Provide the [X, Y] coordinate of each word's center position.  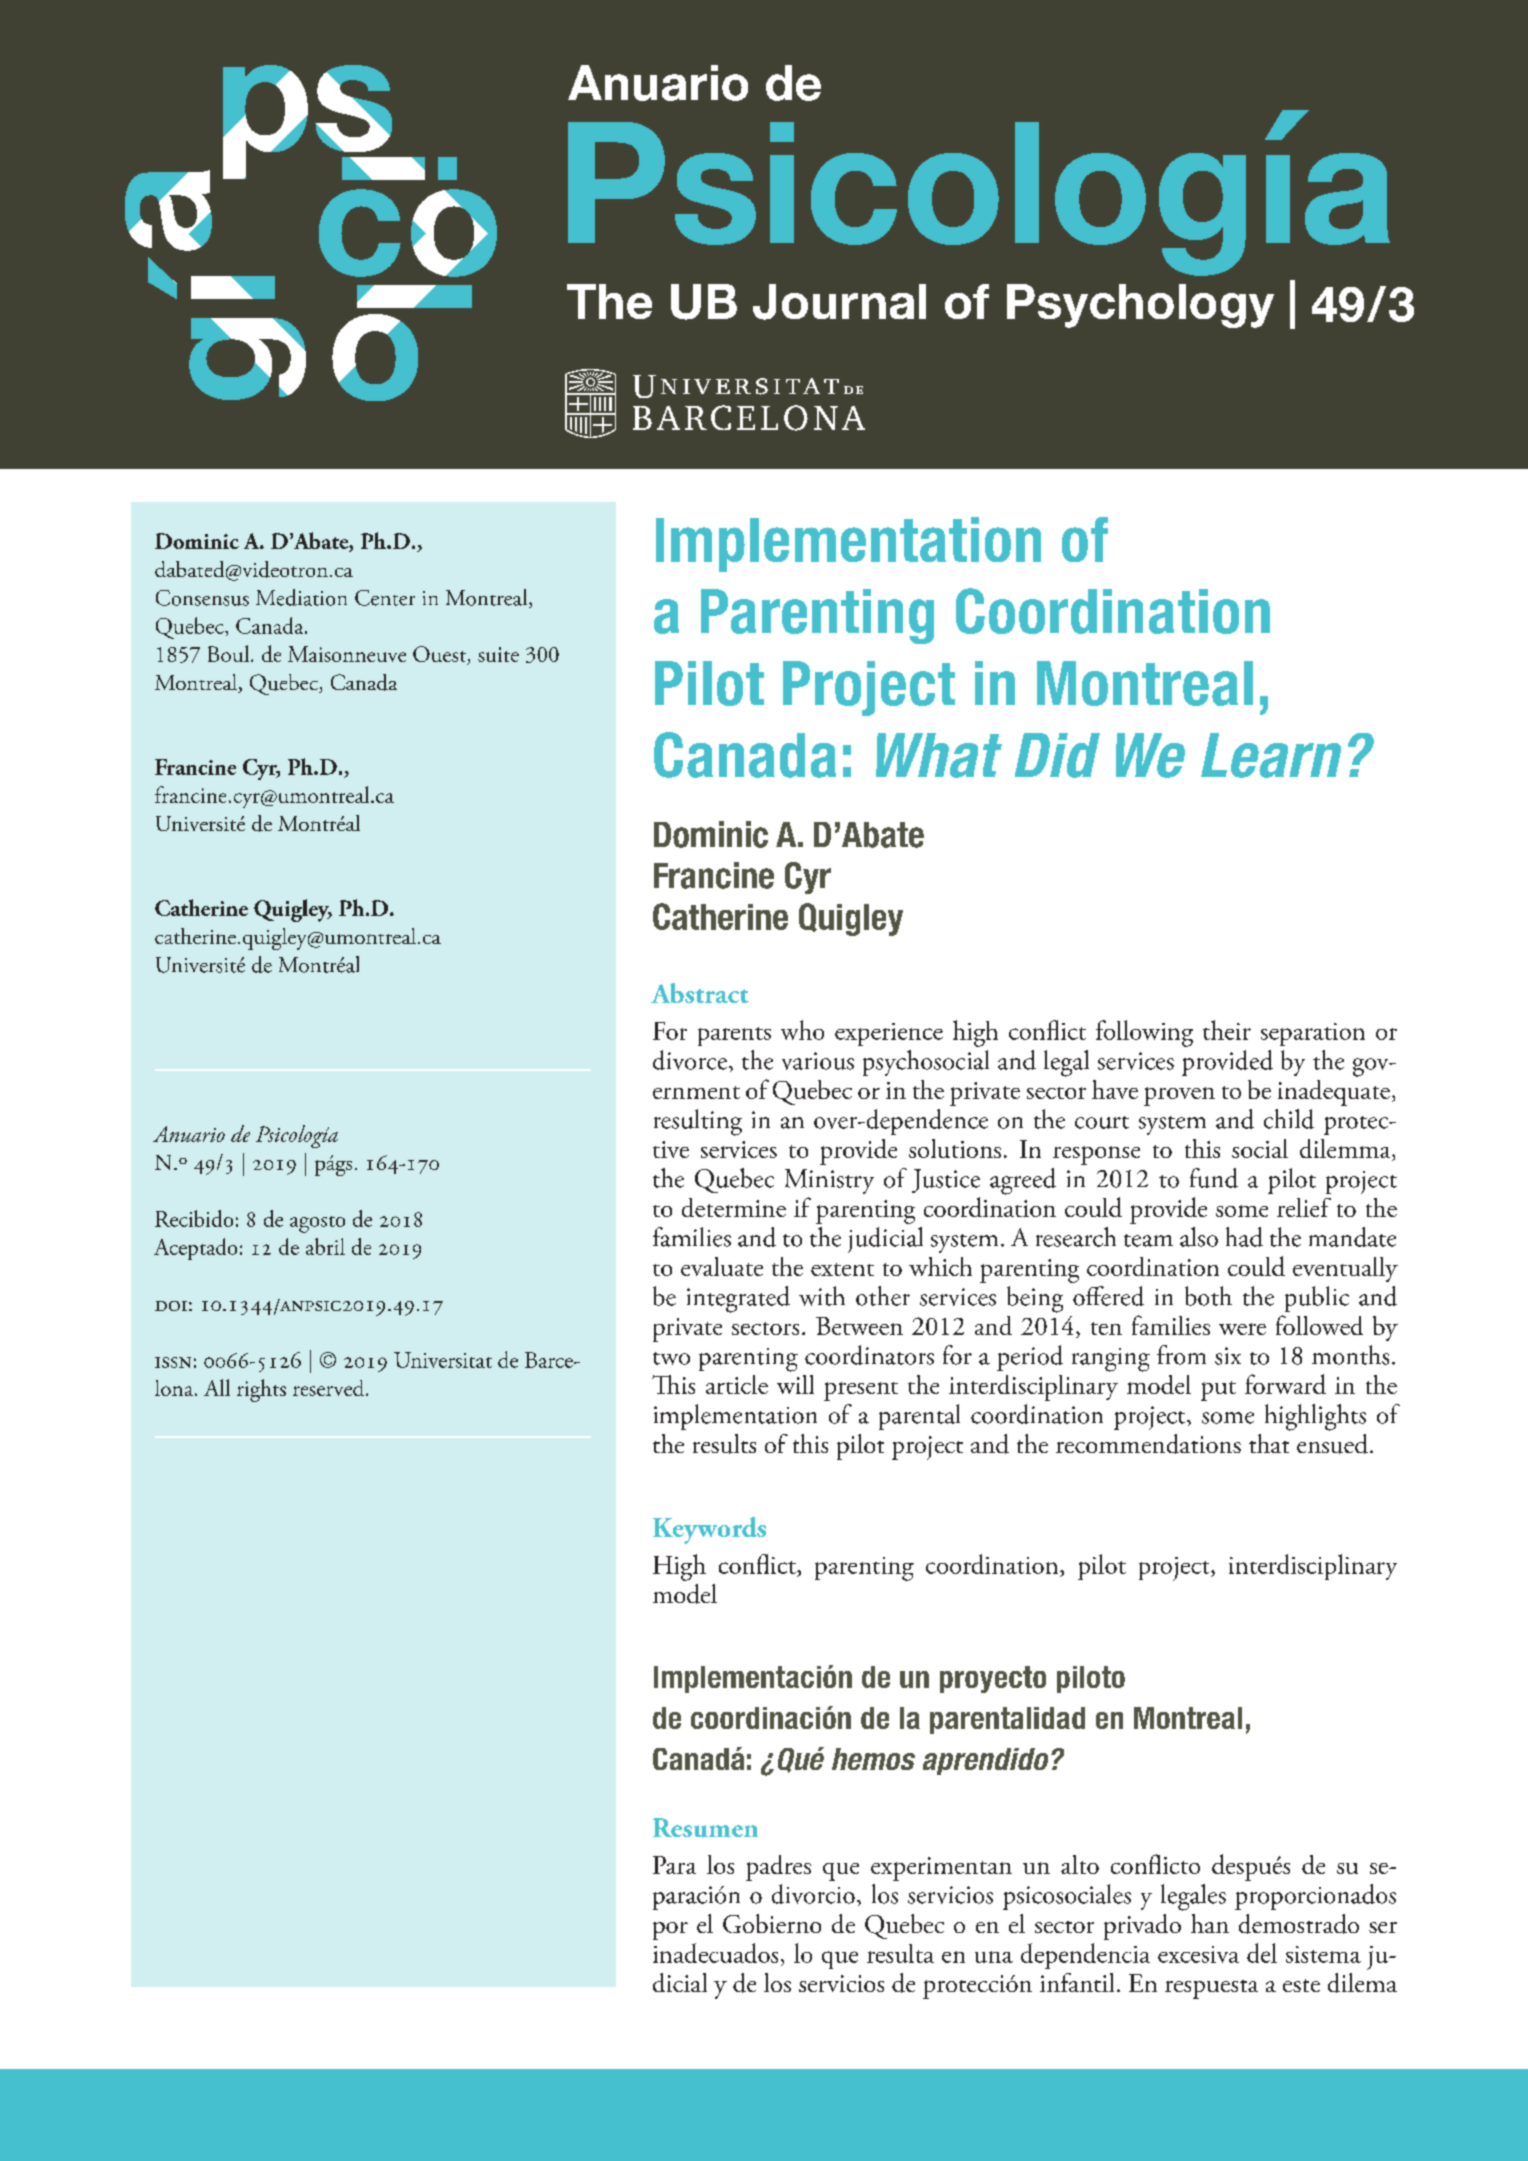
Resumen [705, 1828]
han [1210, 1923]
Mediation [301, 597]
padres [778, 1868]
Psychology [1140, 306]
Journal [839, 302]
